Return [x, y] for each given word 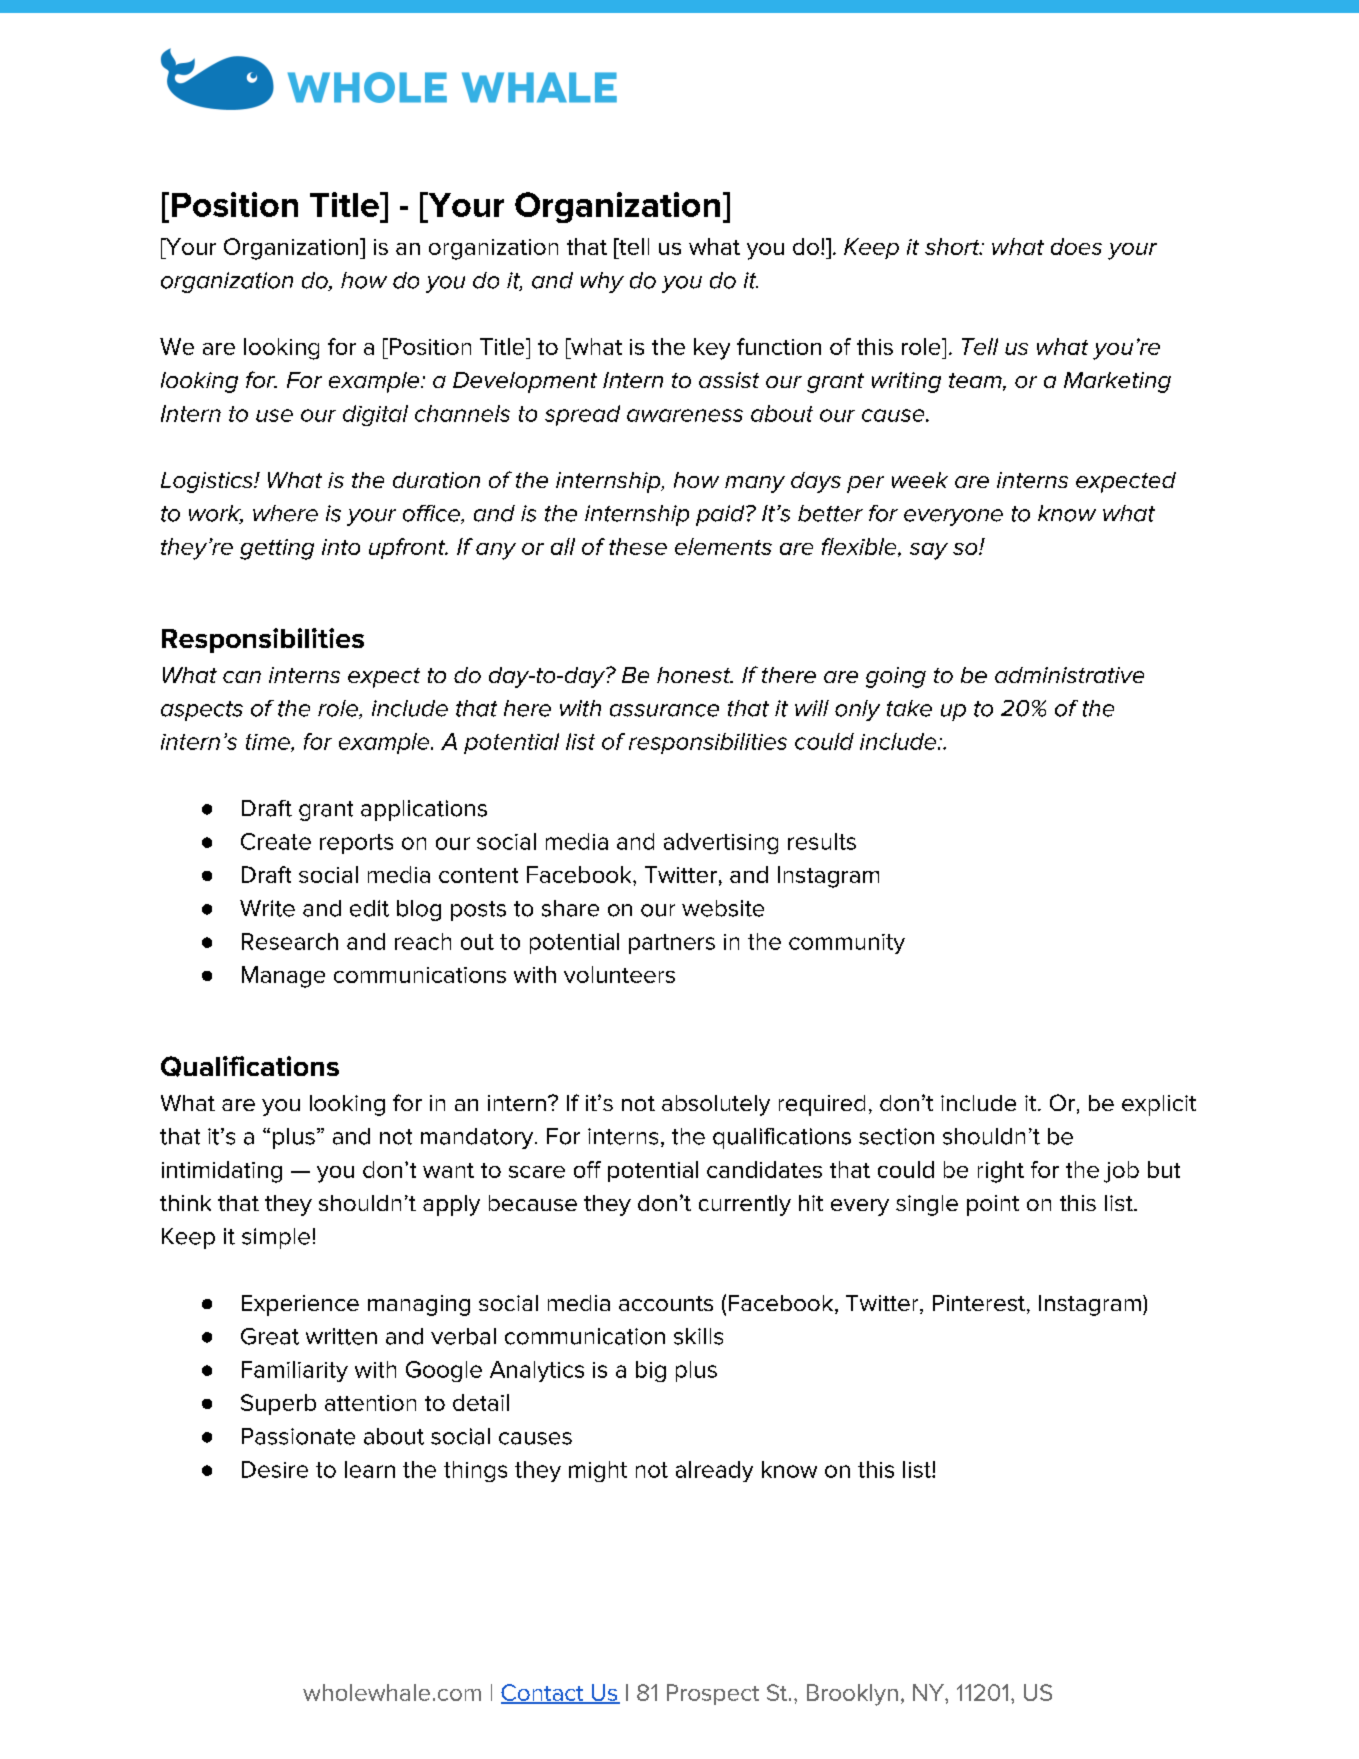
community [847, 944]
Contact [543, 1693]
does [1076, 246]
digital [375, 415]
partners [672, 944]
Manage [283, 977]
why [602, 282]
